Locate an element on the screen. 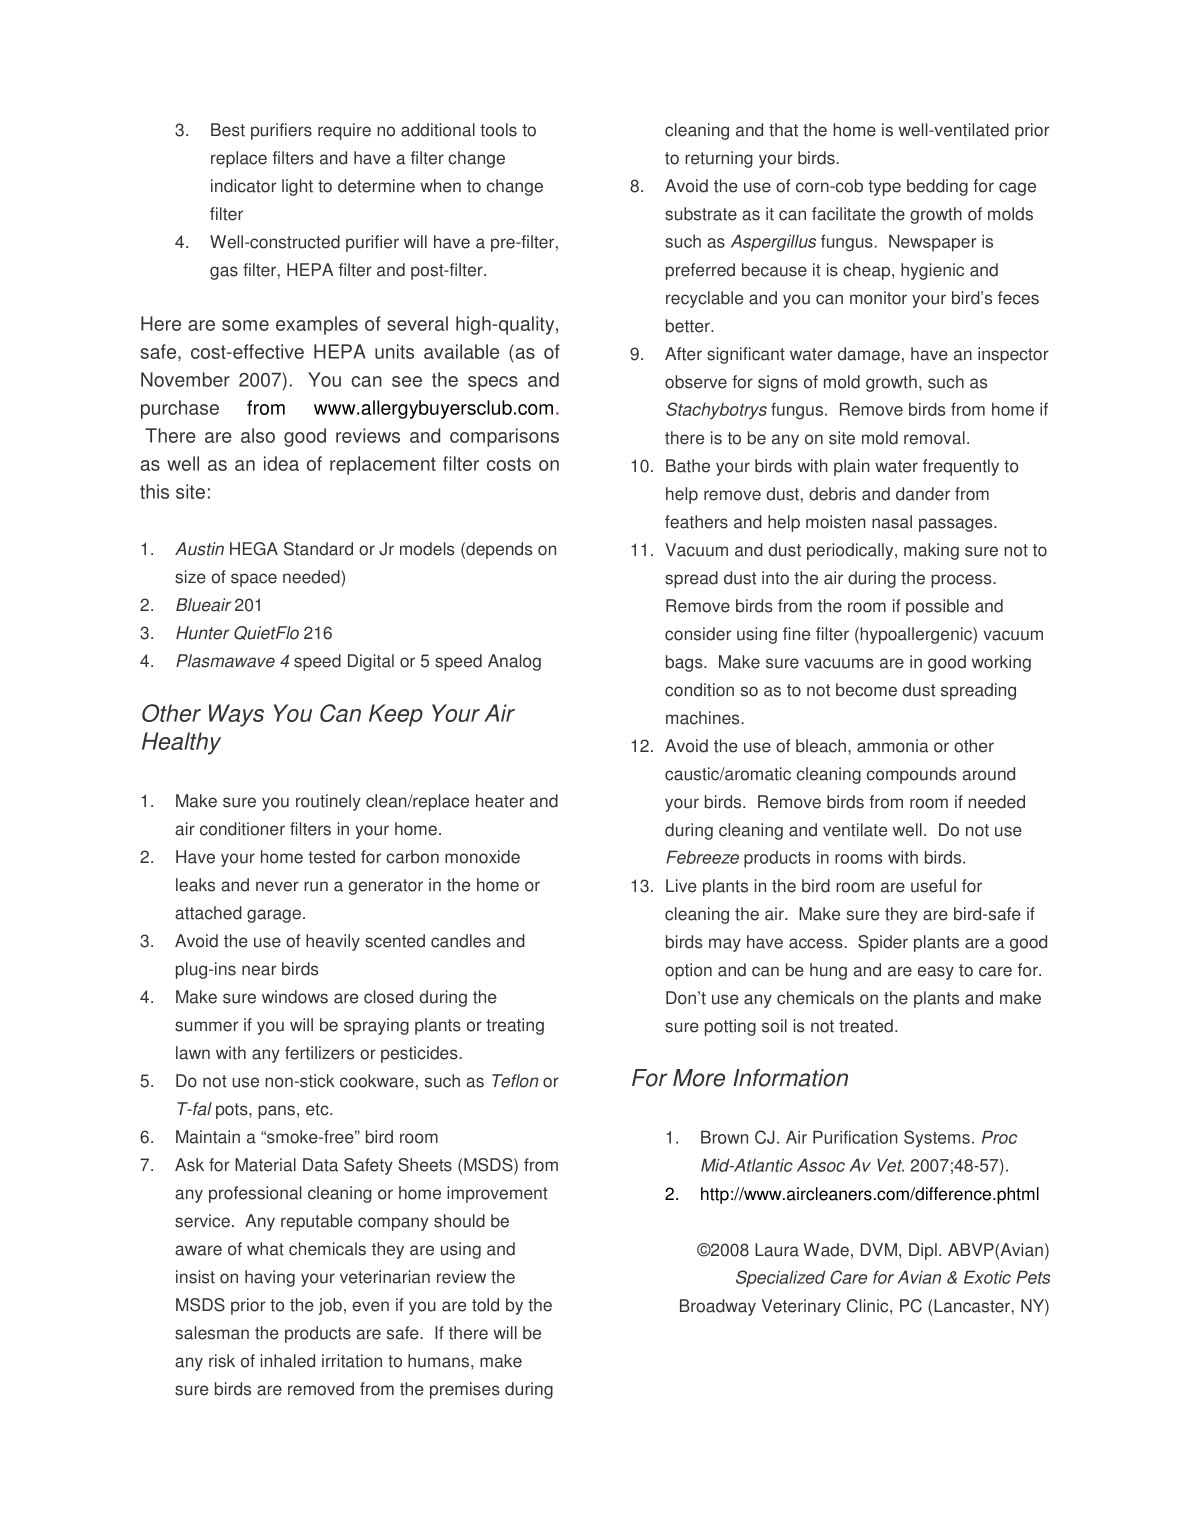 The width and height of the screenshot is (1190, 1540). idea is located at coordinates (281, 463).
